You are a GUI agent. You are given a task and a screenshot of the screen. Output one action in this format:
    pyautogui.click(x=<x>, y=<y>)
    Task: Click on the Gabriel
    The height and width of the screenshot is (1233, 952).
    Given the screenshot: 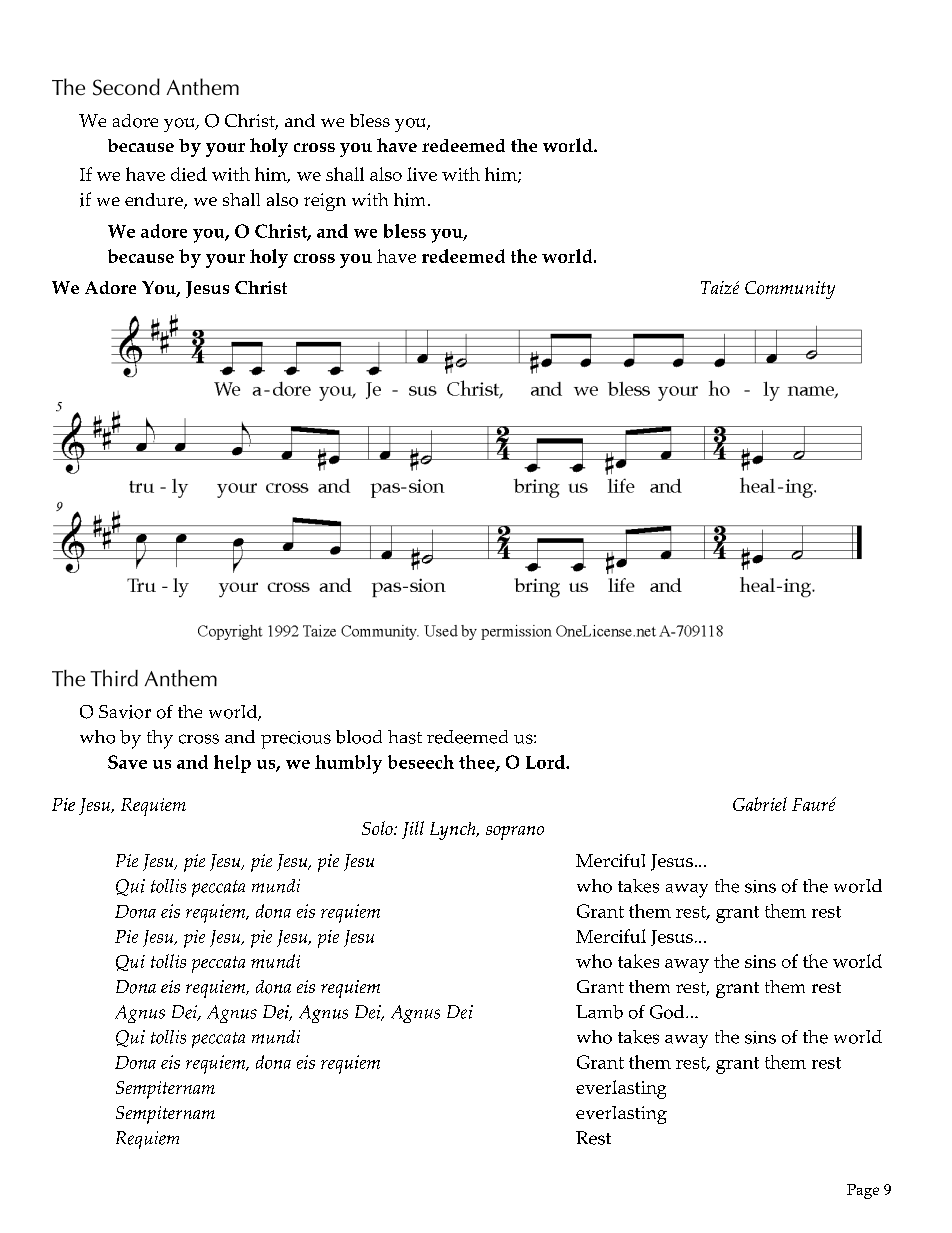 What is the action you would take?
    pyautogui.click(x=760, y=804)
